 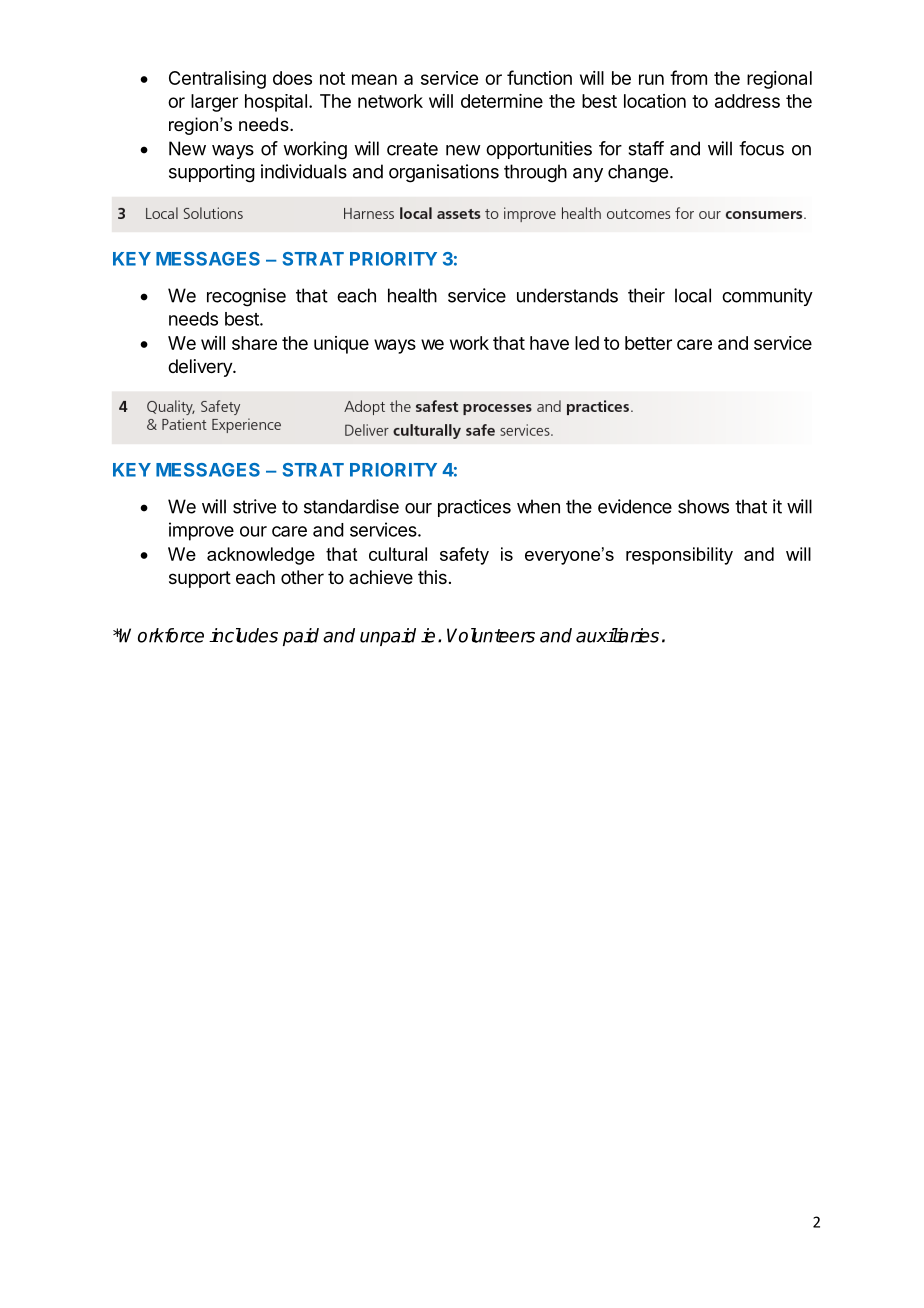 What do you see at coordinates (549, 343) in the document?
I see `have` at bounding box center [549, 343].
